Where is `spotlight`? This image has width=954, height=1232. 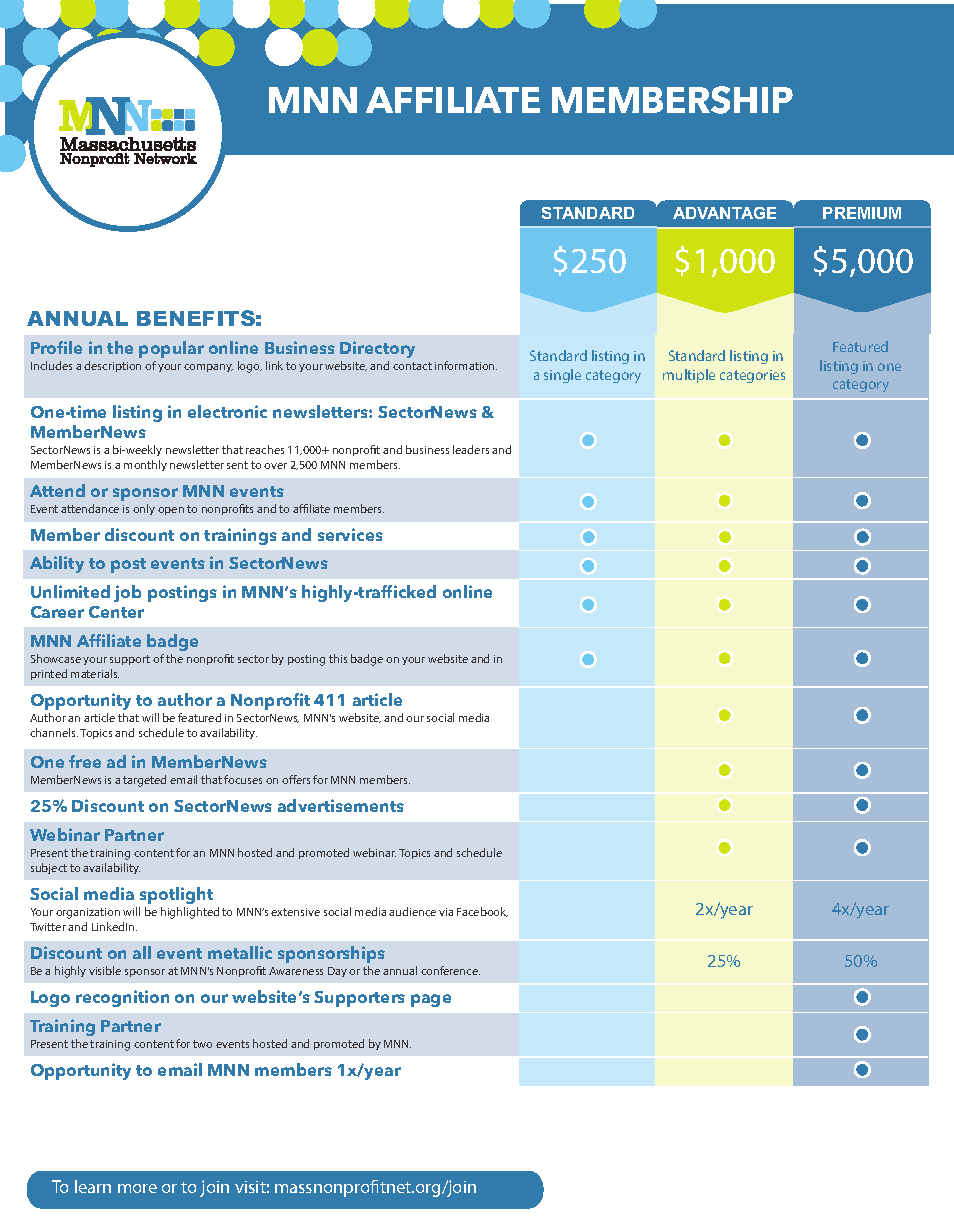 spotlight is located at coordinates (176, 895).
